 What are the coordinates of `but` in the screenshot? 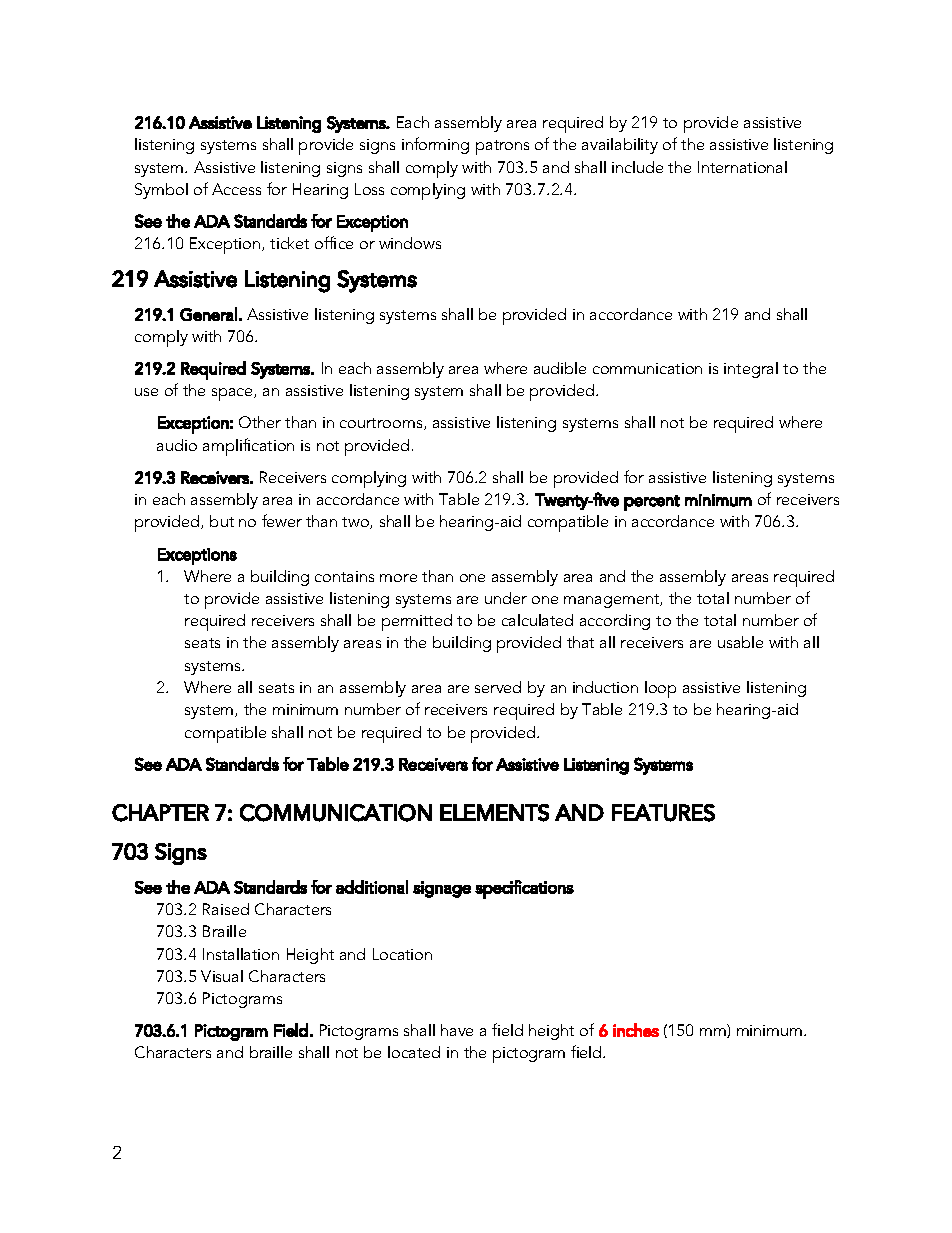 It's located at (222, 521).
